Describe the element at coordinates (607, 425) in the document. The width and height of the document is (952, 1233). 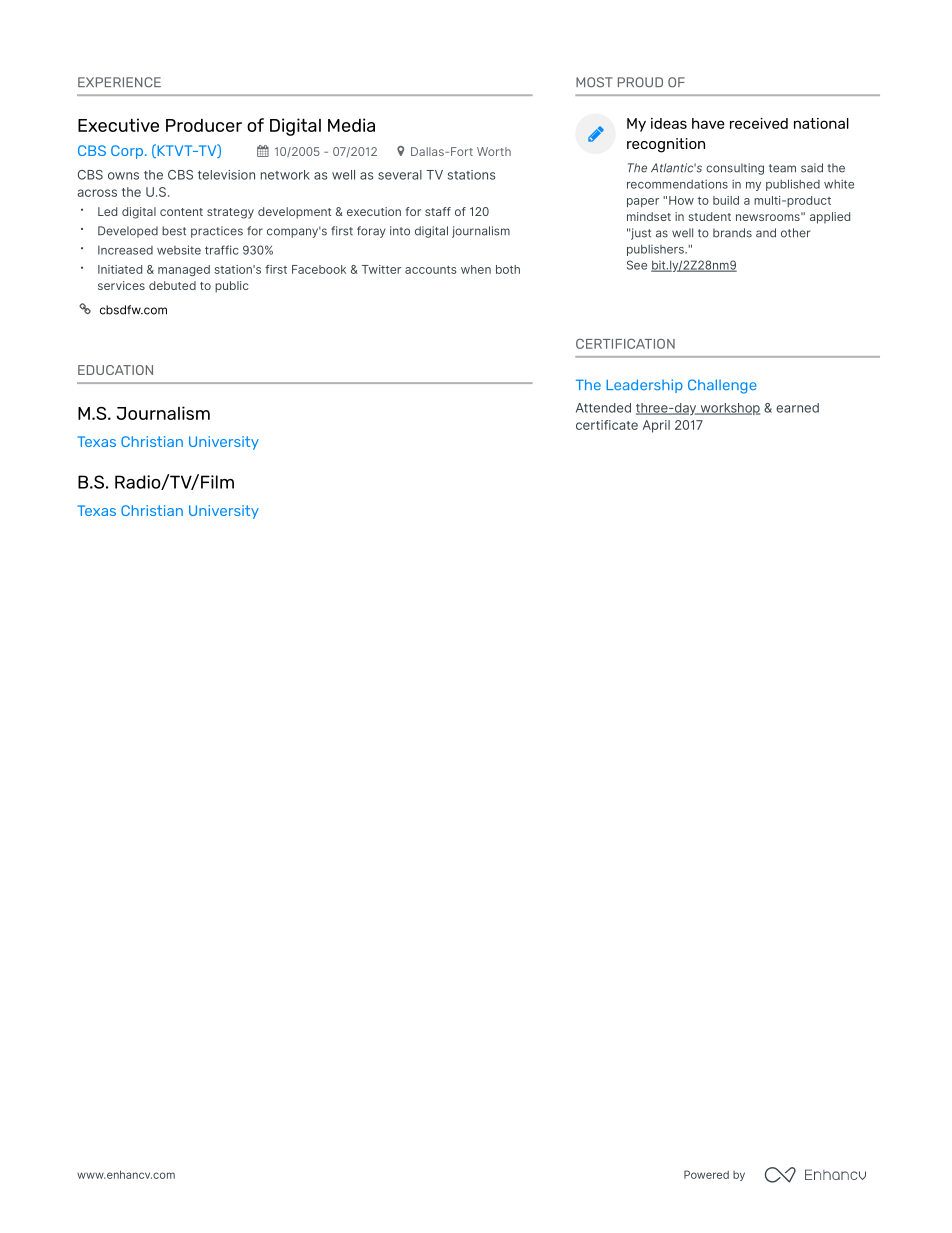
I see `certificate` at that location.
